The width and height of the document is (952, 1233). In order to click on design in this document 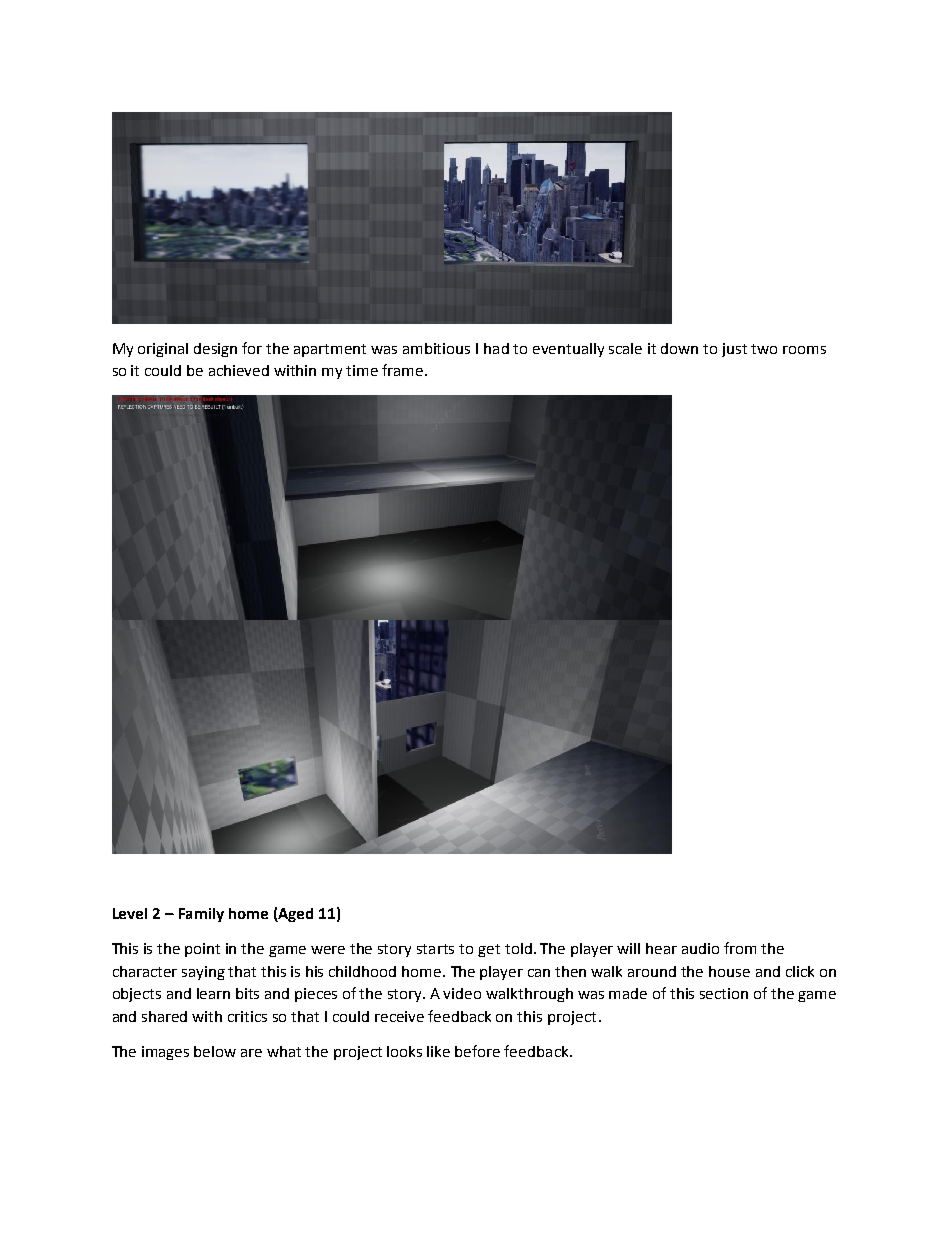, I will do `click(215, 350)`.
